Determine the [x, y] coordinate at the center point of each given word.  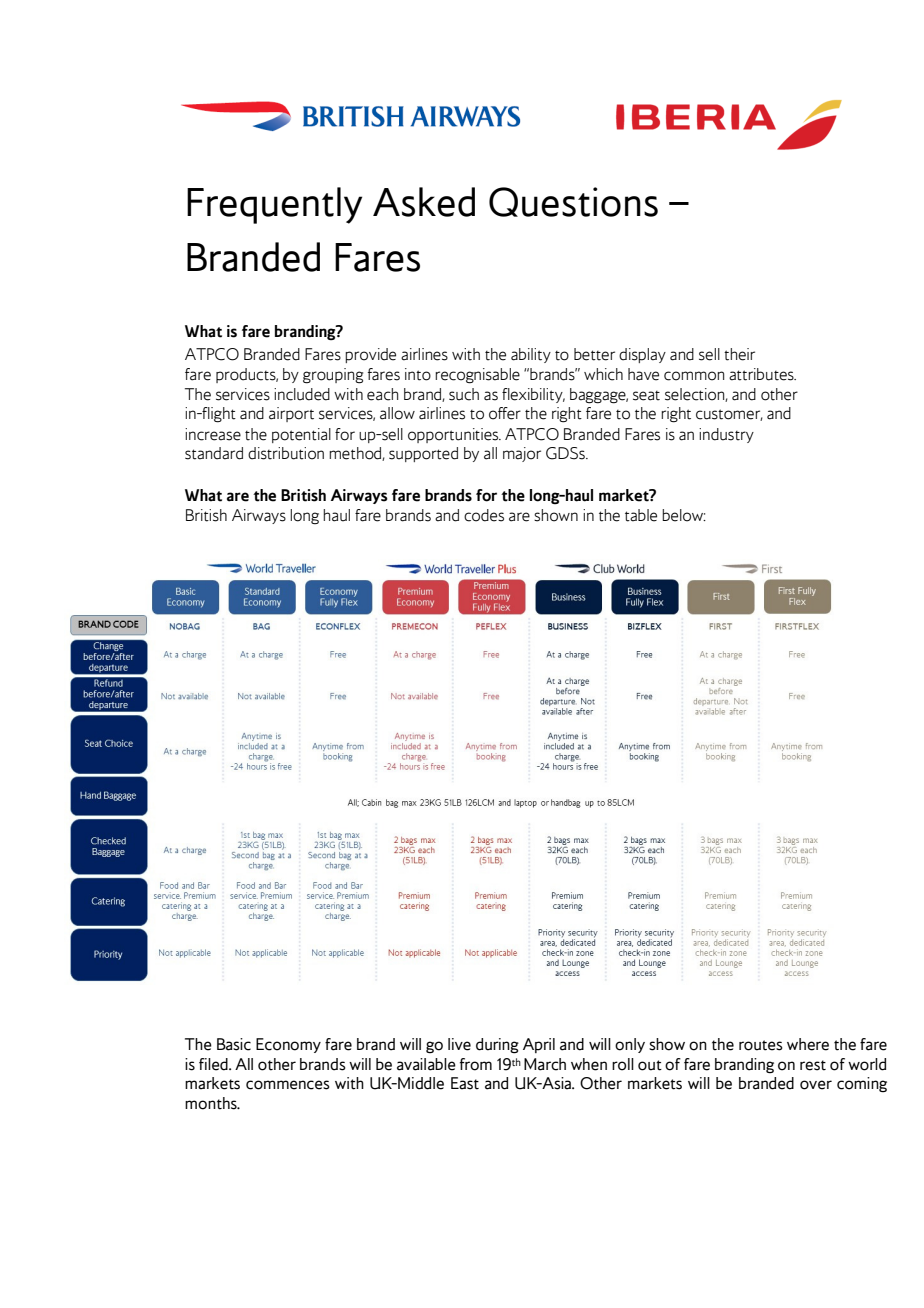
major [522, 454]
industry [726, 435]
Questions [573, 202]
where [808, 1044]
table [641, 515]
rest [813, 1065]
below [684, 515]
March [545, 1064]
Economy [288, 1045]
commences [288, 1085]
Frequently [274, 205]
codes [484, 515]
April [539, 1045]
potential [301, 435]
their [739, 354]
